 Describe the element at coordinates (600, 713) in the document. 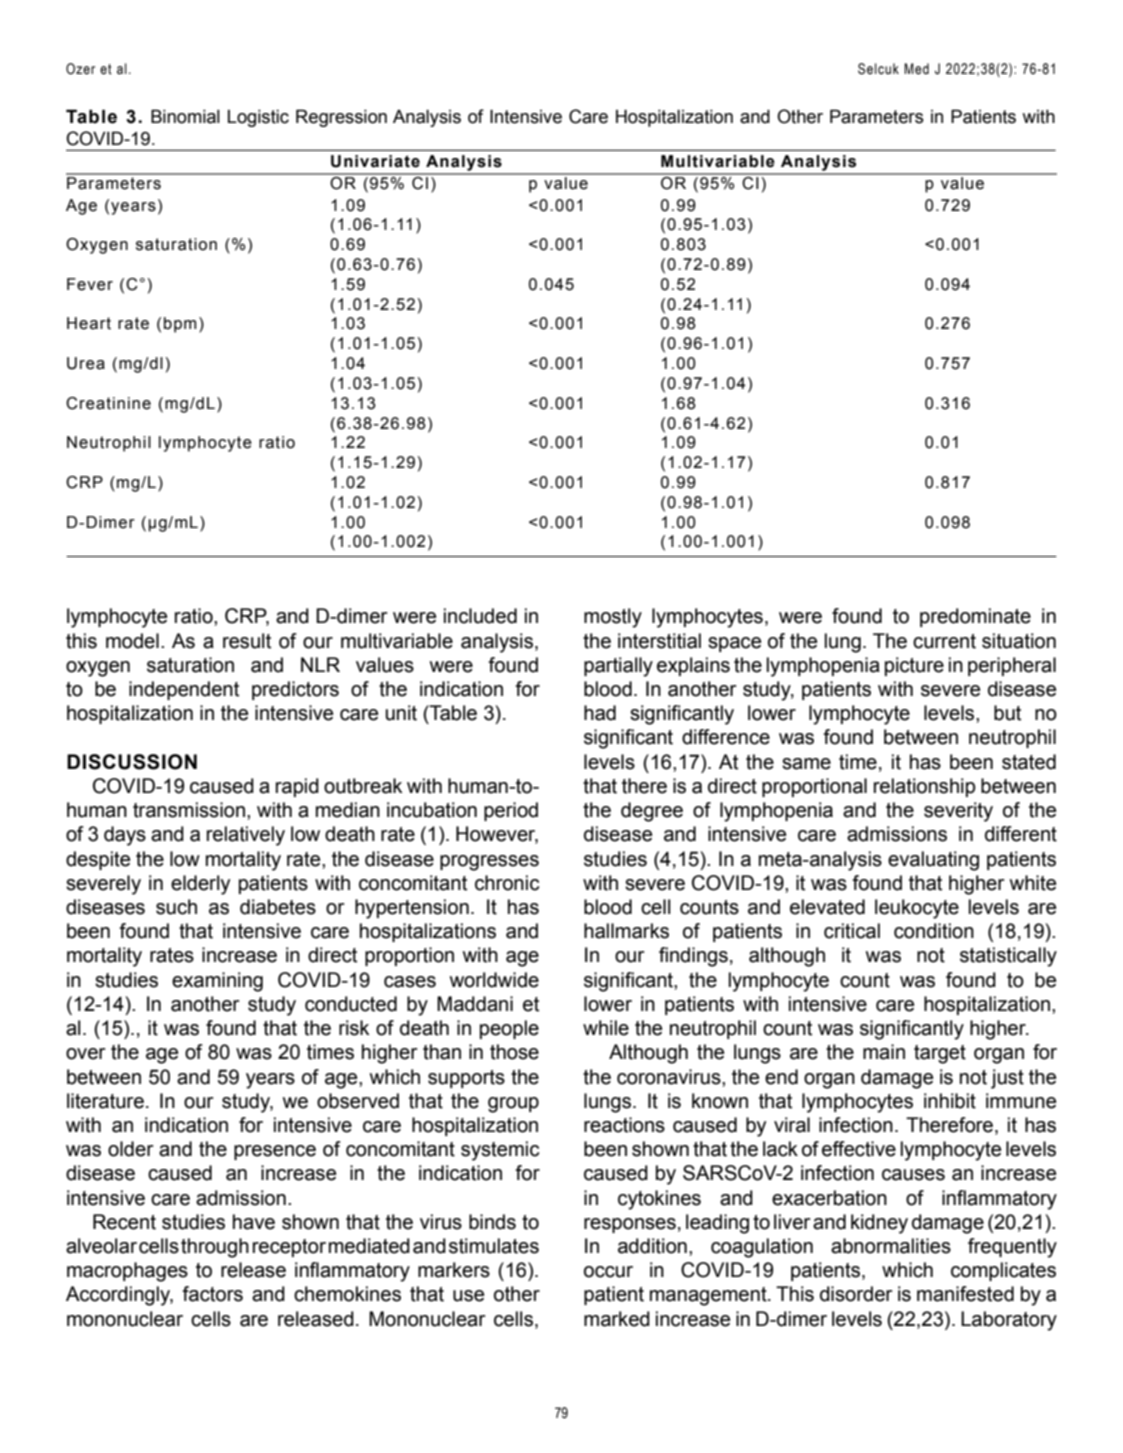

I see `had` at that location.
